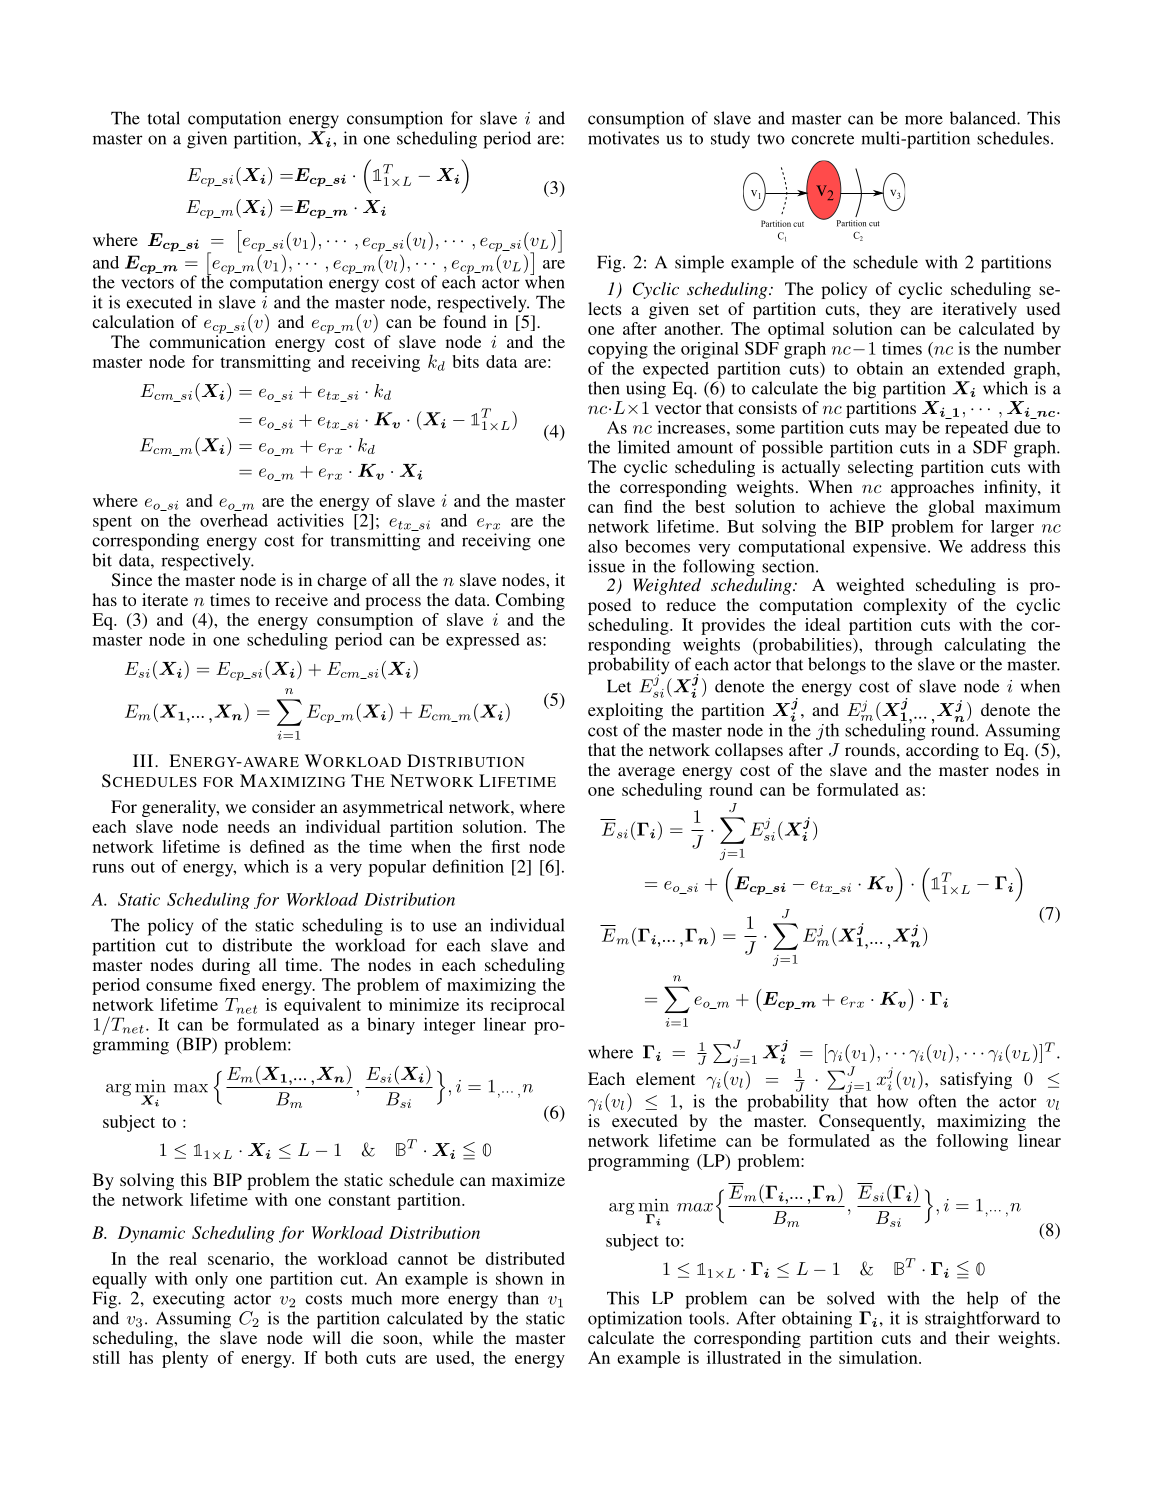 Image resolution: width=1153 pixels, height=1493 pixels. Describe the element at coordinates (822, 139) in the page. I see `concrete` at that location.
